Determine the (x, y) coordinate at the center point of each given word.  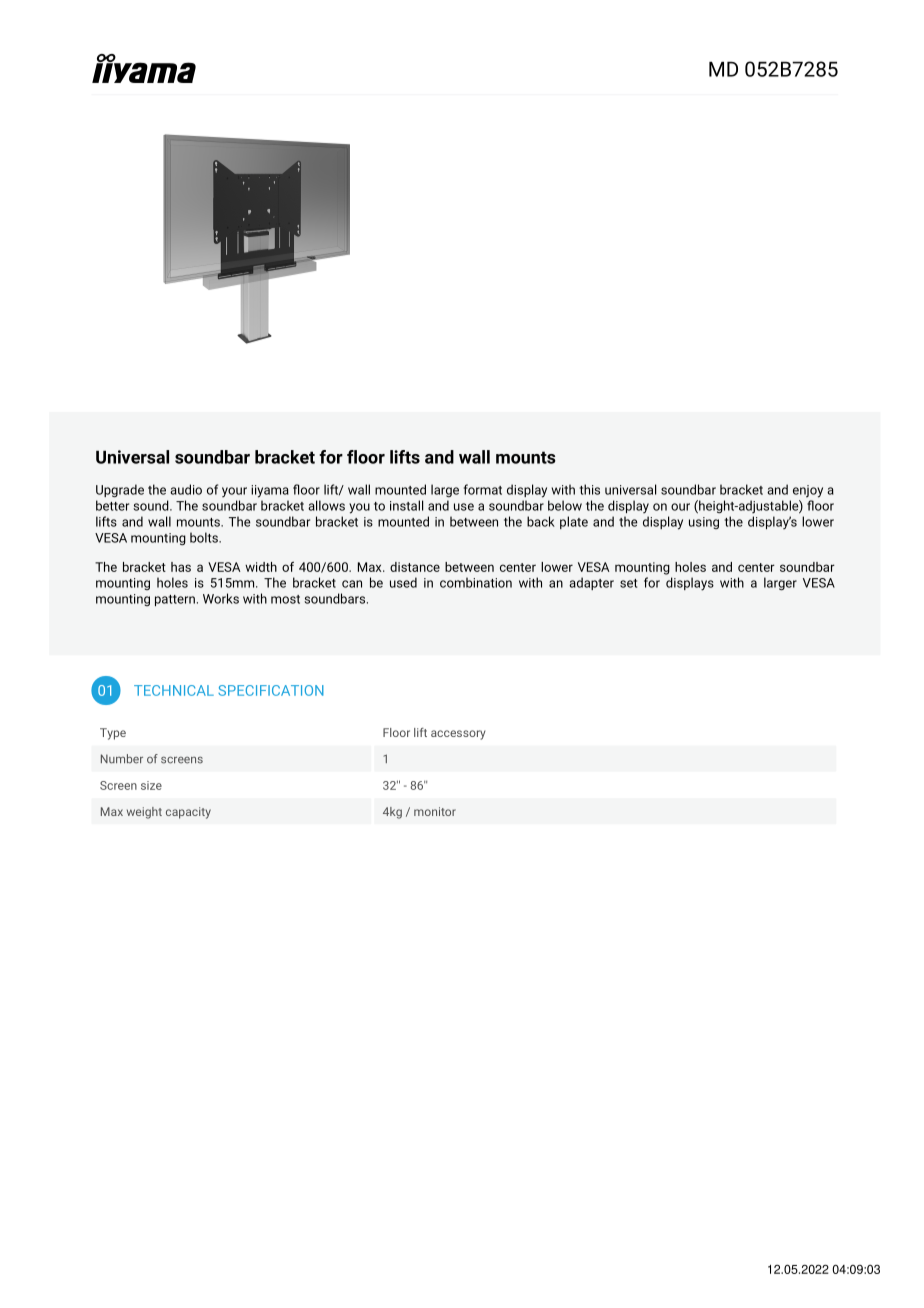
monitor (435, 811)
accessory (458, 735)
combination (476, 582)
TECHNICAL (174, 690)
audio (186, 489)
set (628, 583)
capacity (188, 813)
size (151, 785)
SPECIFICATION (271, 690)
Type (113, 734)
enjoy (808, 491)
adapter (591, 583)
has (181, 567)
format (483, 489)
